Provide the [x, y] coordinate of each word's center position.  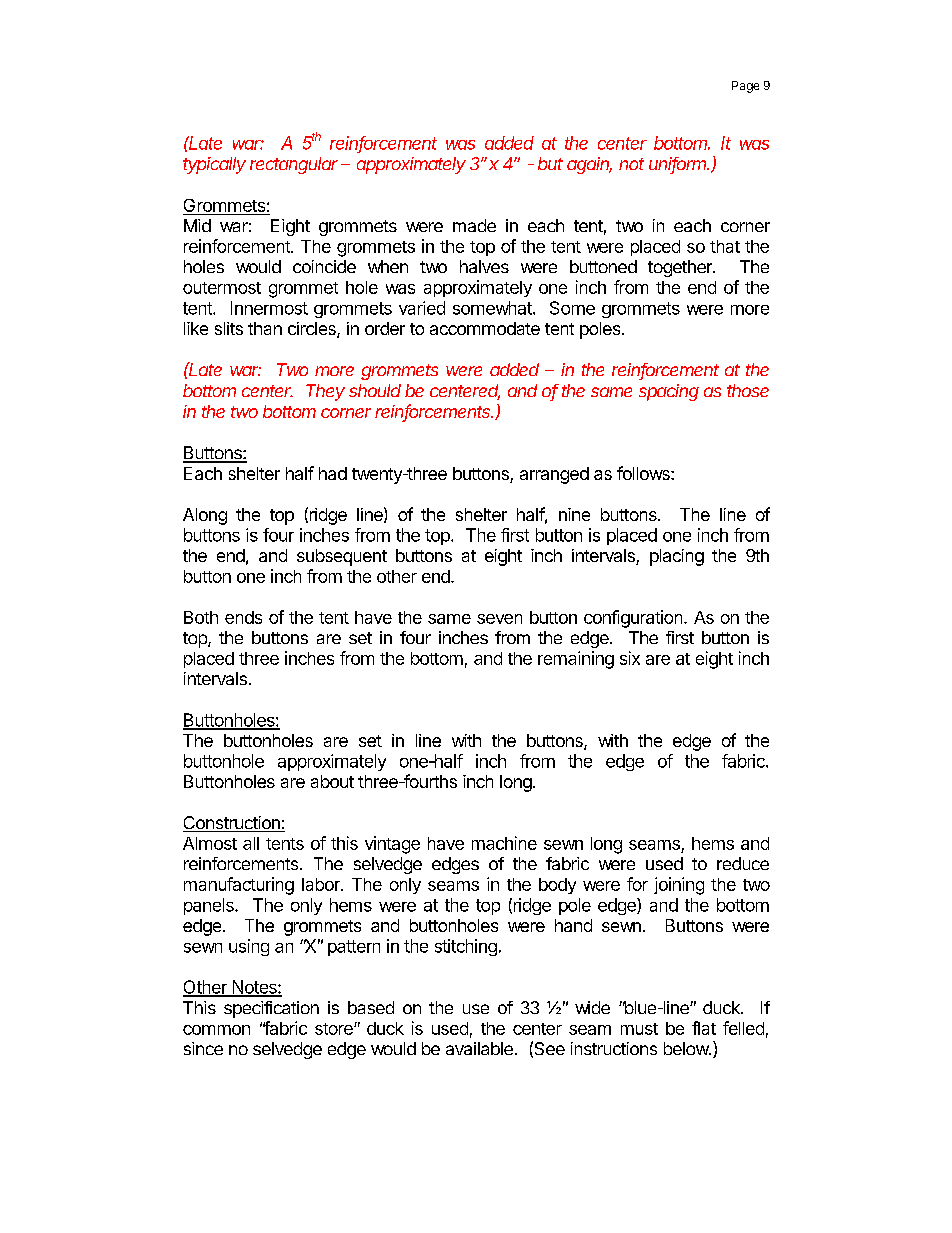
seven [499, 619]
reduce [743, 863]
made [474, 225]
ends [243, 617]
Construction [232, 824]
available [479, 1048]
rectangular [294, 165]
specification [271, 1009]
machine [504, 843]
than [265, 328]
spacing [669, 392]
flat [704, 1028]
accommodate [485, 328]
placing [677, 557]
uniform [679, 165]
